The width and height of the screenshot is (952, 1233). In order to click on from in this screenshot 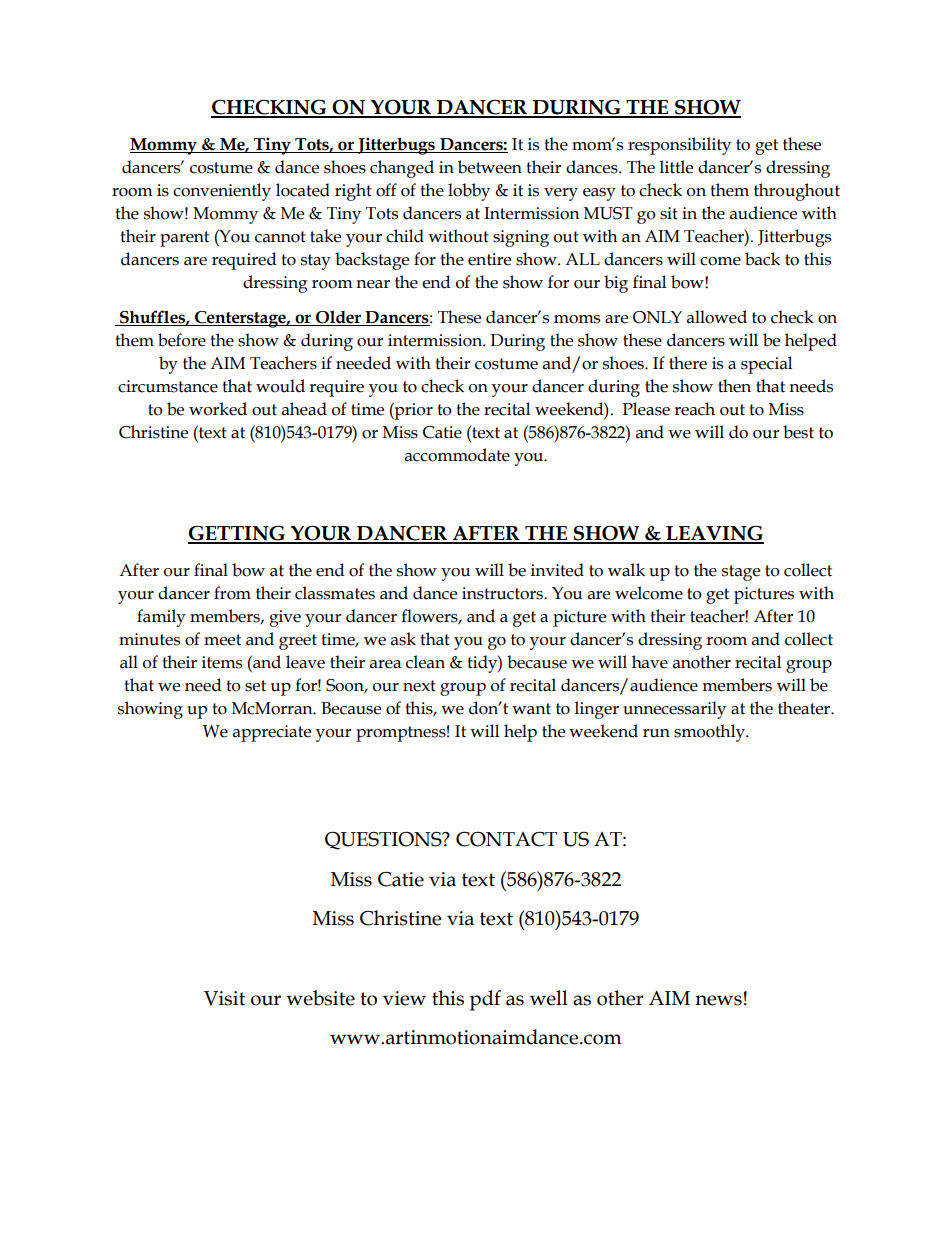, I will do `click(232, 593)`.
